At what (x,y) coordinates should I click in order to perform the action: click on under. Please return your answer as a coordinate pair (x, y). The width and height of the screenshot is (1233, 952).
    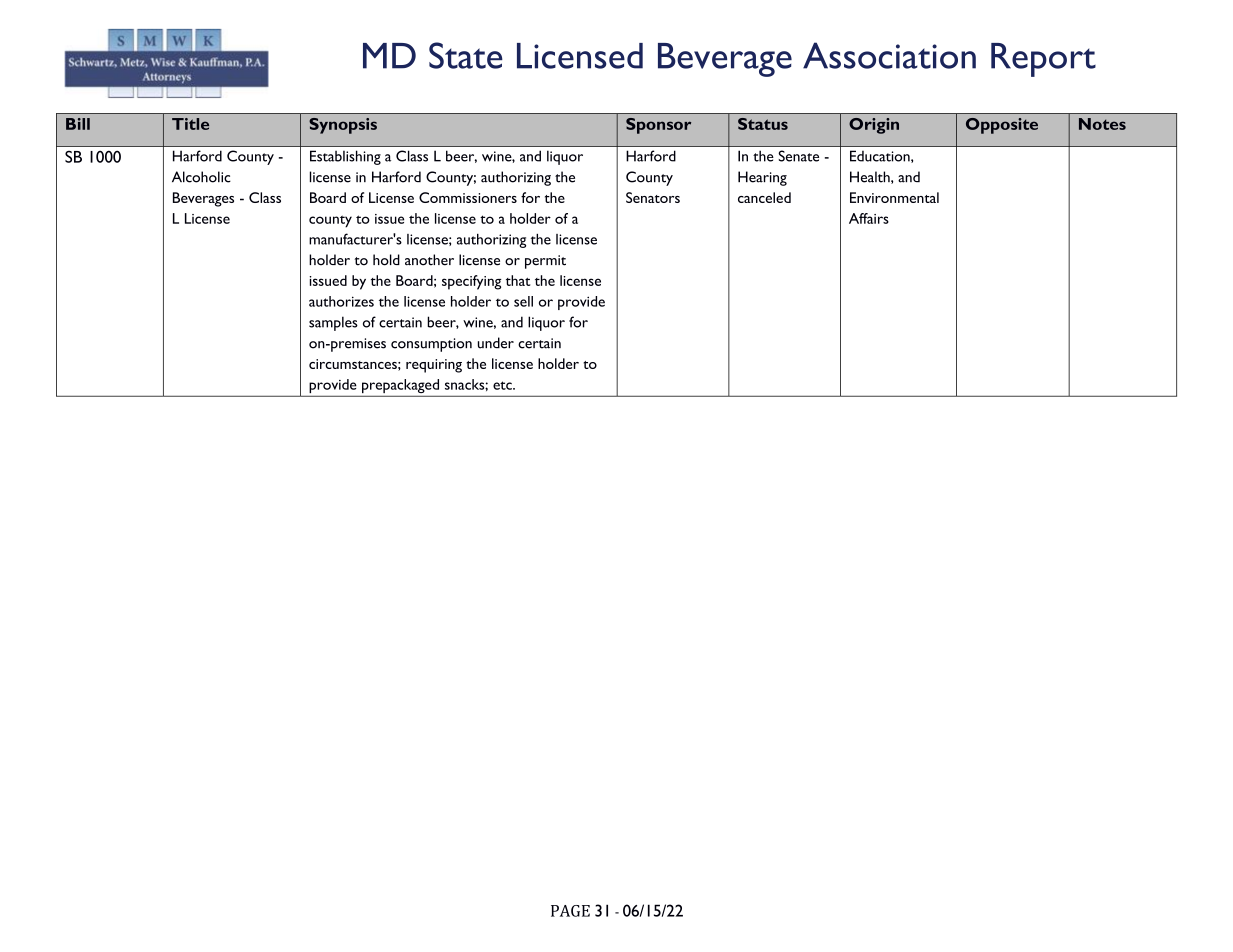
    Looking at the image, I should click on (496, 343).
